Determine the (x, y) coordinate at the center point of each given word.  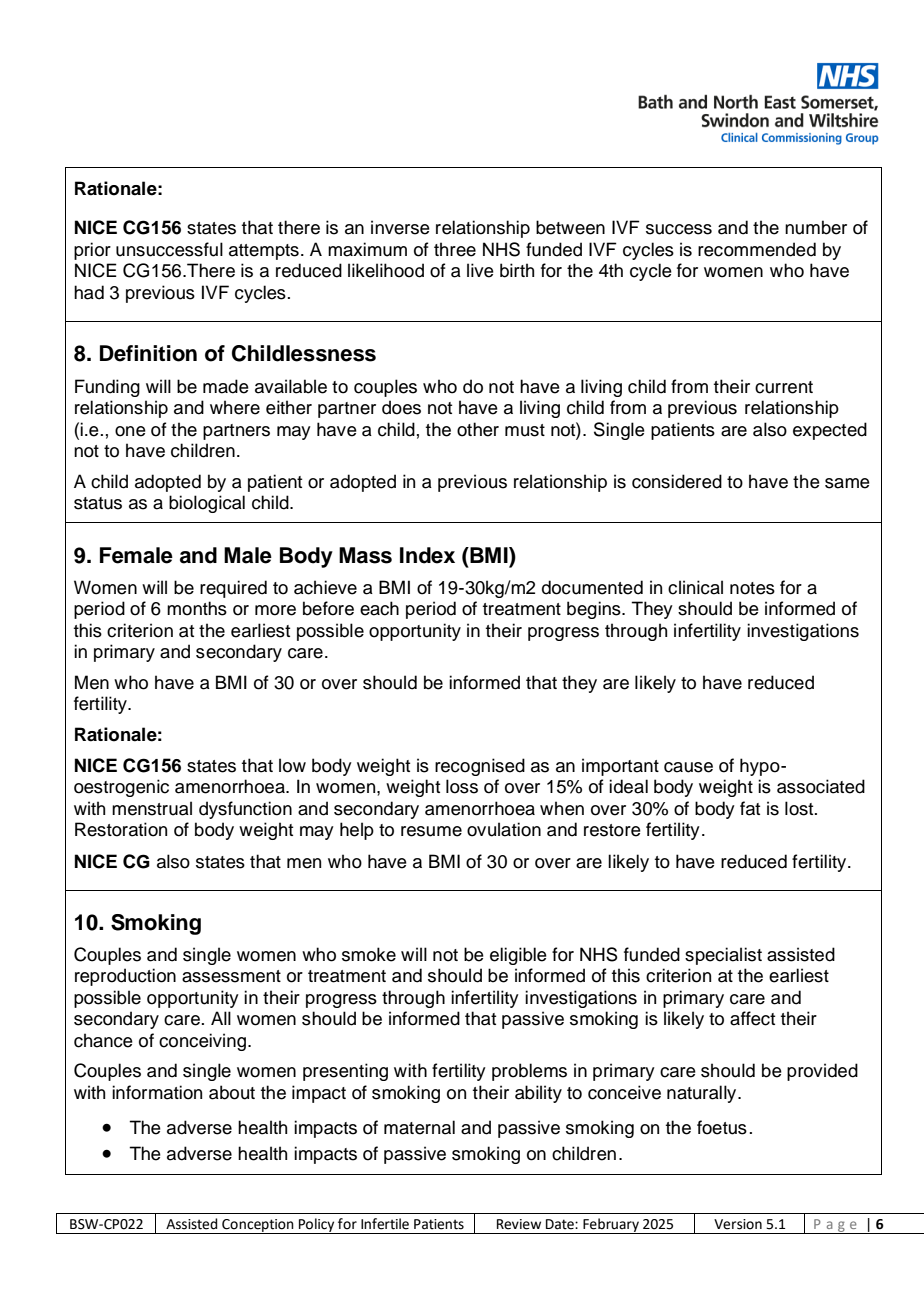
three (455, 249)
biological (207, 504)
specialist (723, 956)
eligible (518, 956)
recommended (757, 249)
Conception (258, 1226)
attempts (264, 252)
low (292, 765)
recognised (480, 767)
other (478, 429)
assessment (231, 976)
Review (519, 1224)
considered (677, 481)
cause (688, 767)
